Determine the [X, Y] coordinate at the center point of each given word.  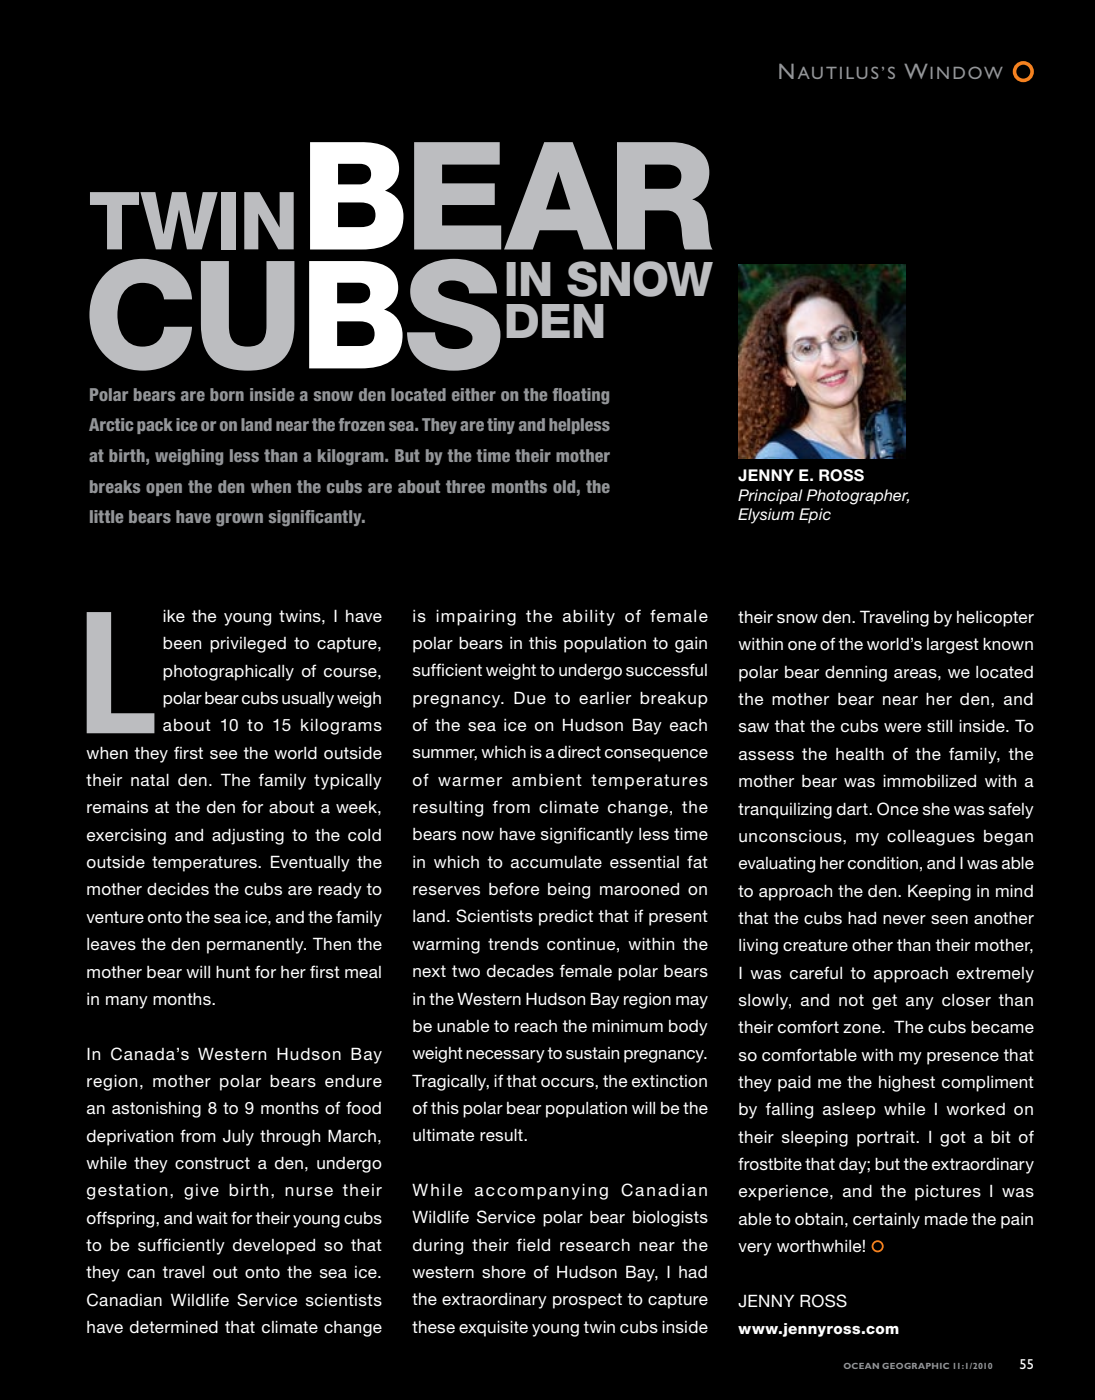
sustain [592, 1053]
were [903, 727]
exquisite [493, 1328]
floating [580, 396]
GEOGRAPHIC [915, 1366]
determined [174, 1326]
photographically [228, 672]
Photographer [857, 497]
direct [579, 752]
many [127, 1002]
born [227, 394]
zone [863, 1029]
